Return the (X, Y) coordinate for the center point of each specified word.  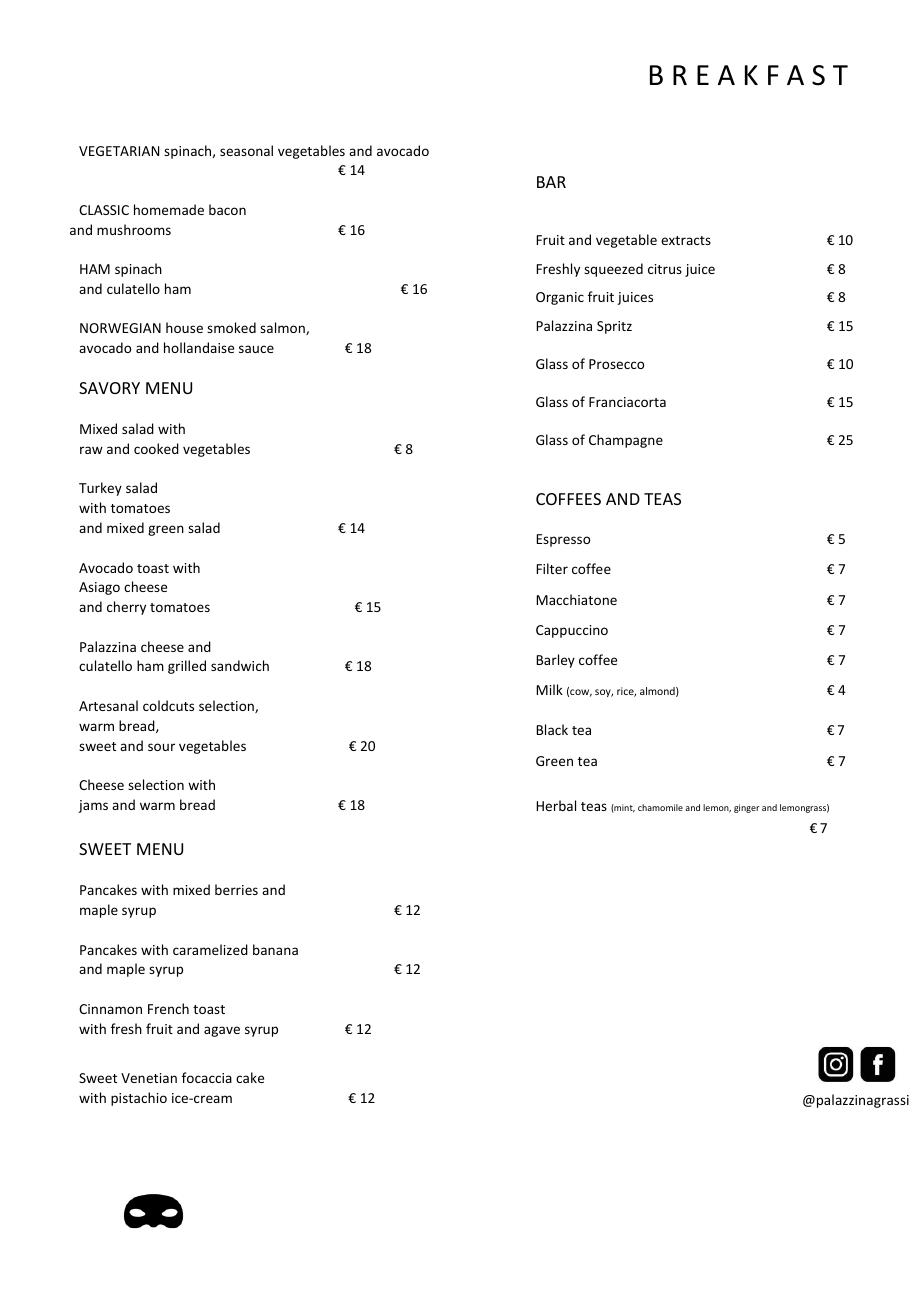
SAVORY (109, 388)
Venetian (149, 1078)
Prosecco (616, 364)
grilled (187, 667)
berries (236, 889)
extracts (686, 240)
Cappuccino (572, 631)
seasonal (246, 150)
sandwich (240, 665)
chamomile (660, 807)
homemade (169, 209)
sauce (256, 349)
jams (93, 806)
